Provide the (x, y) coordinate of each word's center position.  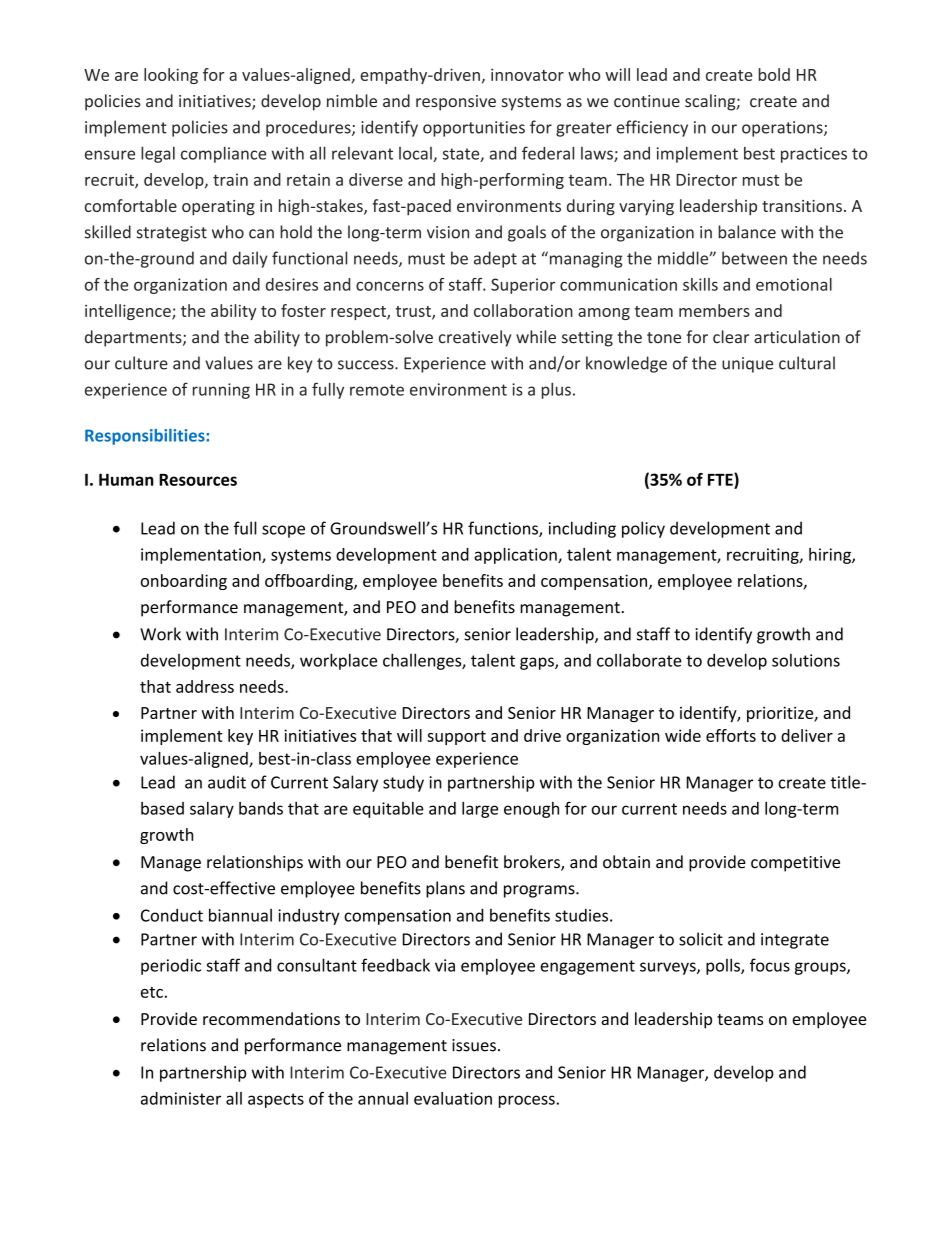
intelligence (129, 312)
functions (504, 529)
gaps (538, 663)
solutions (806, 660)
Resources (198, 480)
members (714, 310)
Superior (523, 286)
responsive (456, 103)
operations (783, 129)
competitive (795, 864)
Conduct (172, 915)
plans (445, 889)
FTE (721, 479)
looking (171, 76)
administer (181, 1098)
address (205, 686)
